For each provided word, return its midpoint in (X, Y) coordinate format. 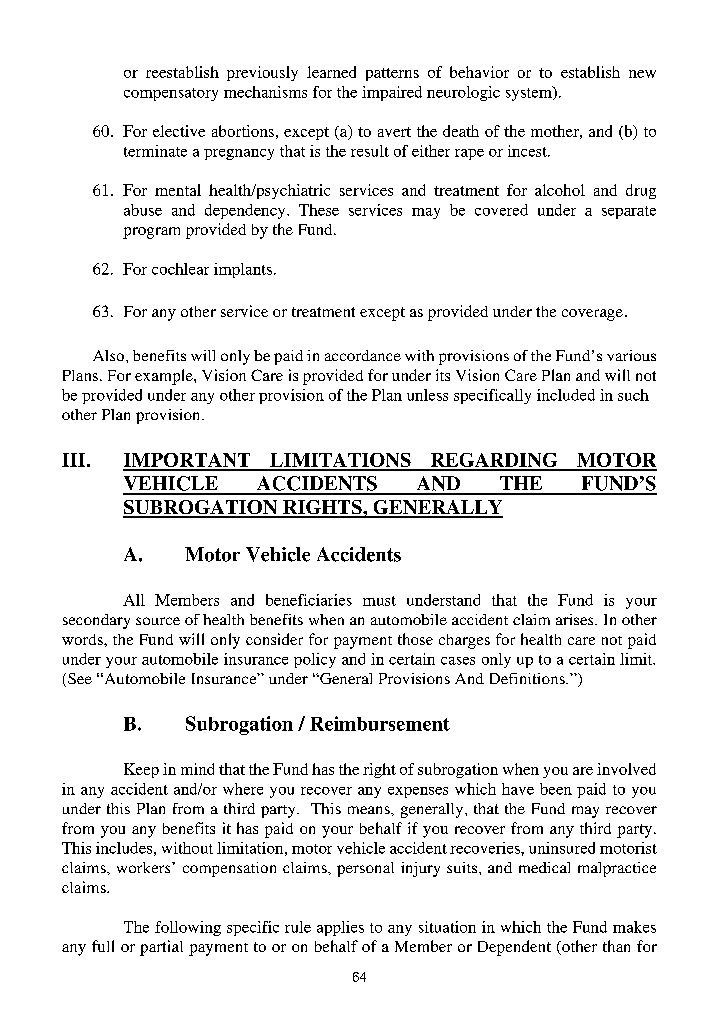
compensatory (171, 94)
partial (161, 948)
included (566, 395)
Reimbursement (380, 723)
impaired (392, 93)
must (379, 601)
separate (629, 212)
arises (576, 619)
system (530, 93)
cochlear (180, 269)
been (556, 789)
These (319, 210)
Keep (141, 770)
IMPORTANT (188, 461)
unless (427, 395)
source (158, 621)
